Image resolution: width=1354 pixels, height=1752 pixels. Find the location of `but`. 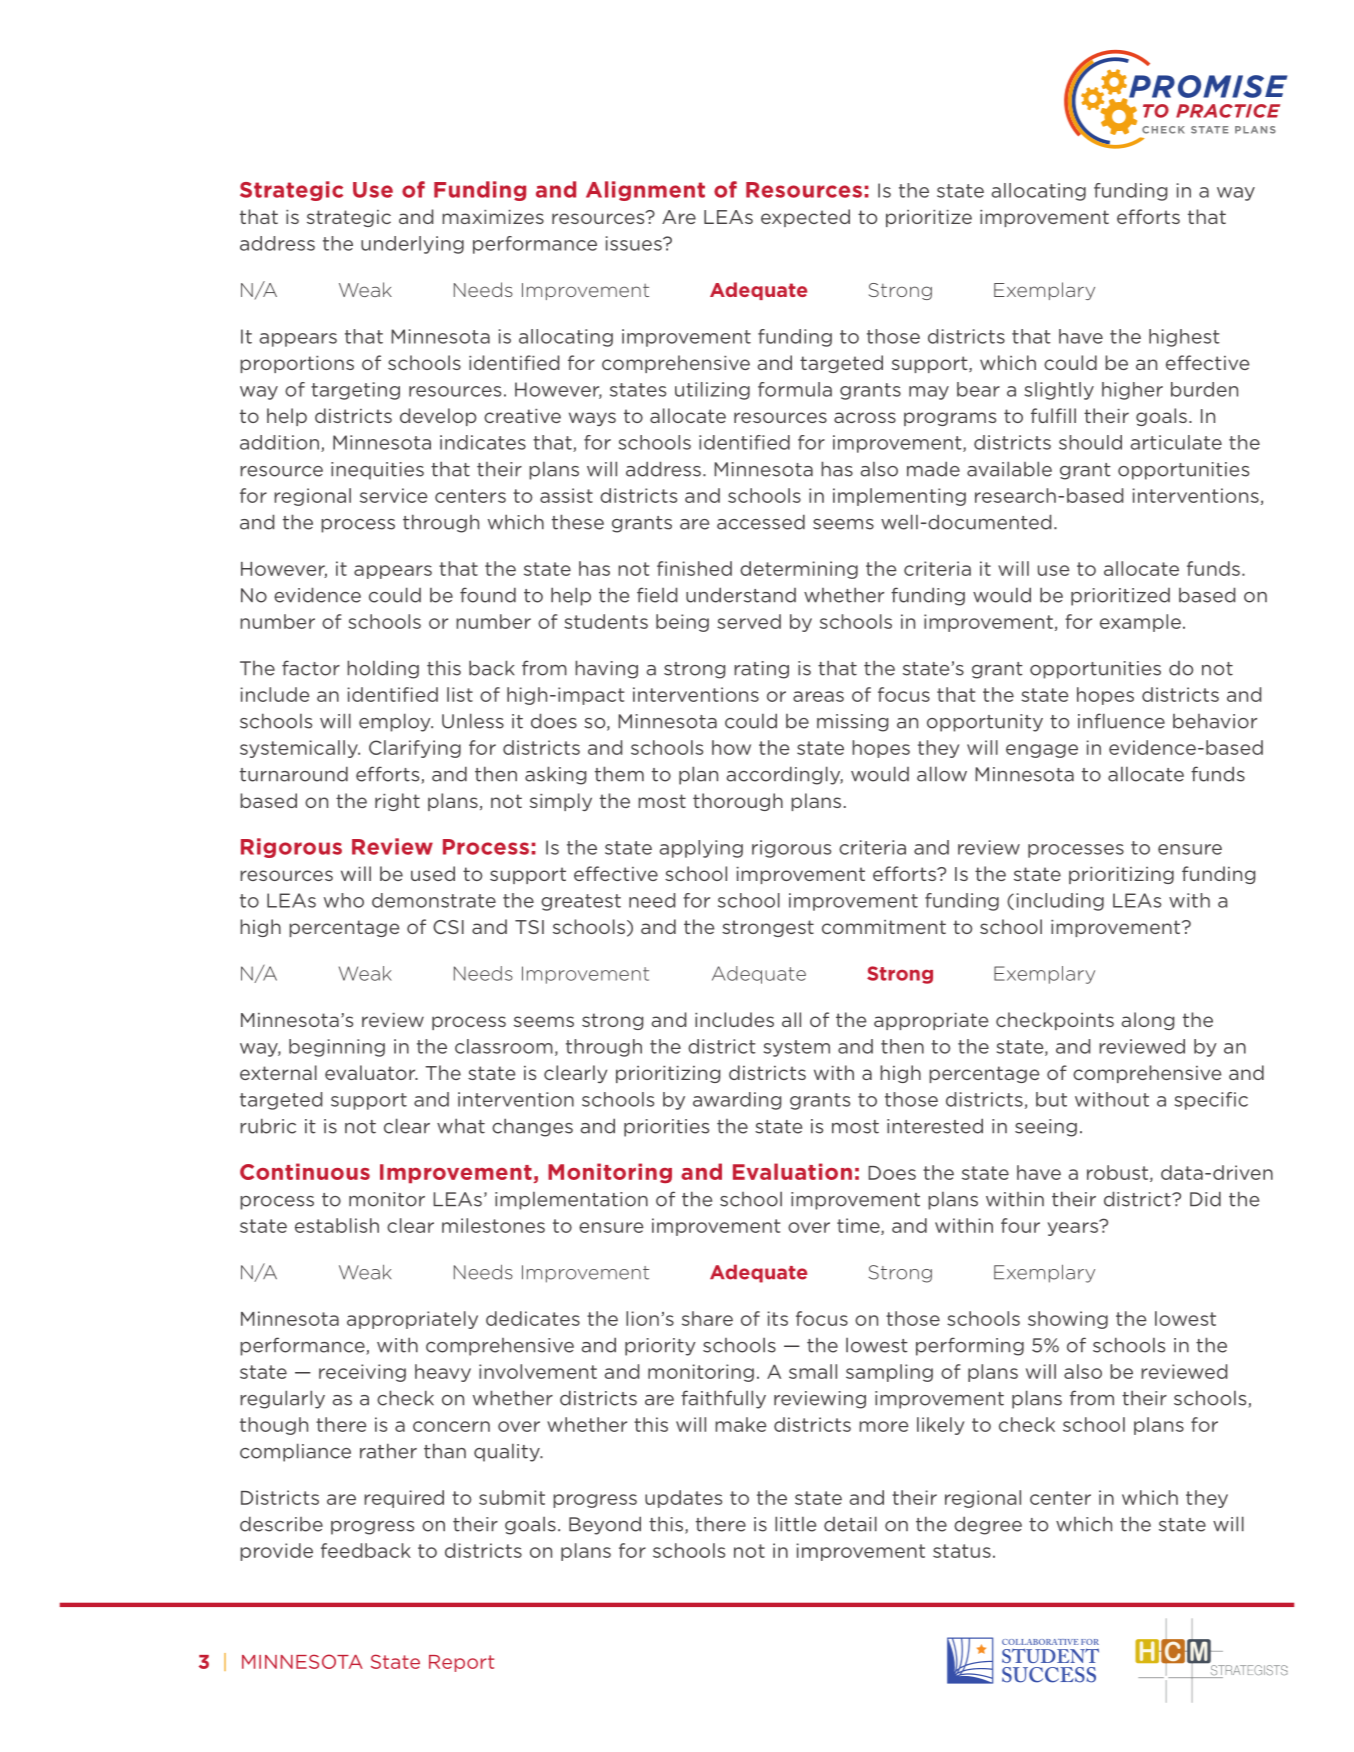

but is located at coordinates (1051, 1099).
